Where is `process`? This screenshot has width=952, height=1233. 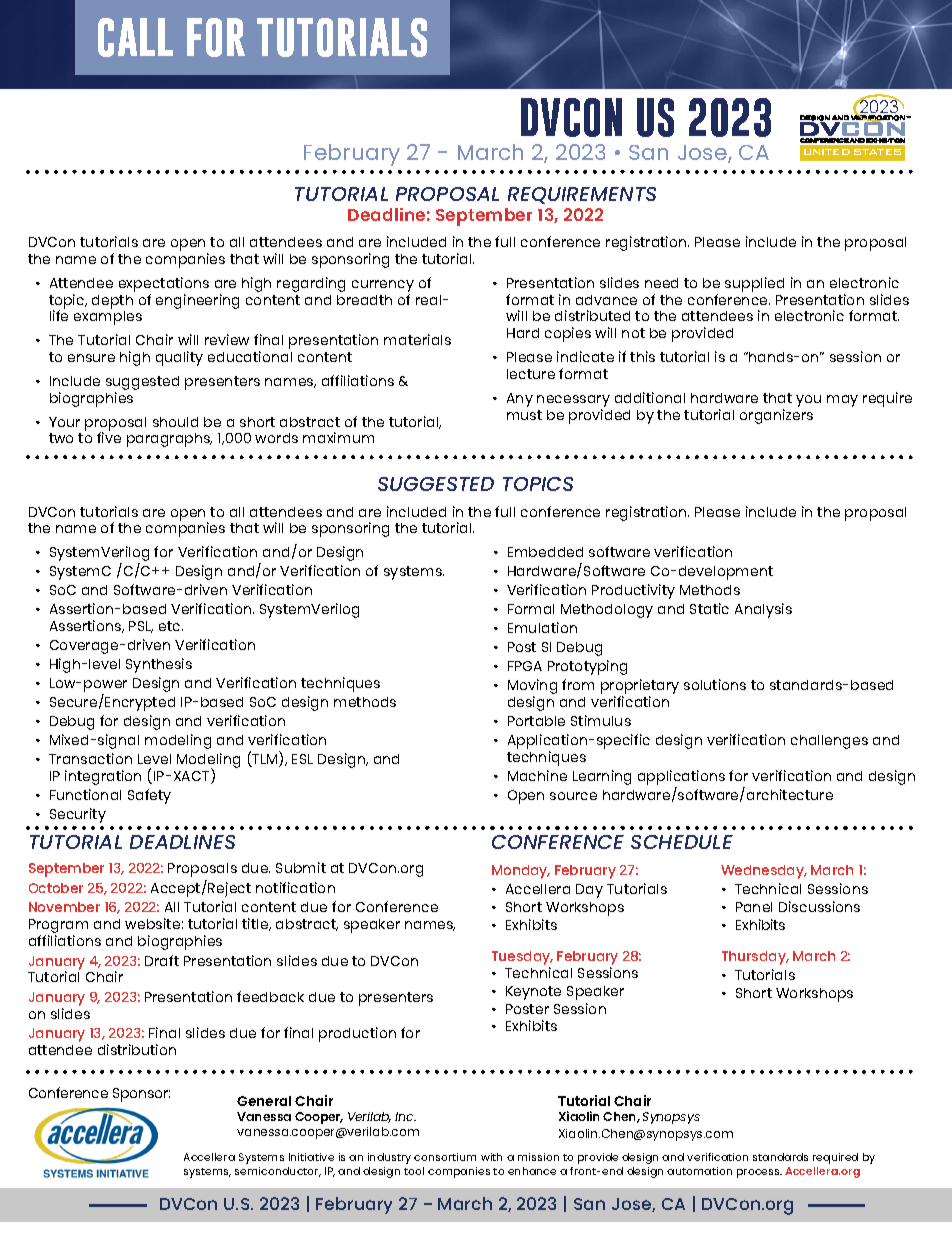 process is located at coordinates (759, 1173).
